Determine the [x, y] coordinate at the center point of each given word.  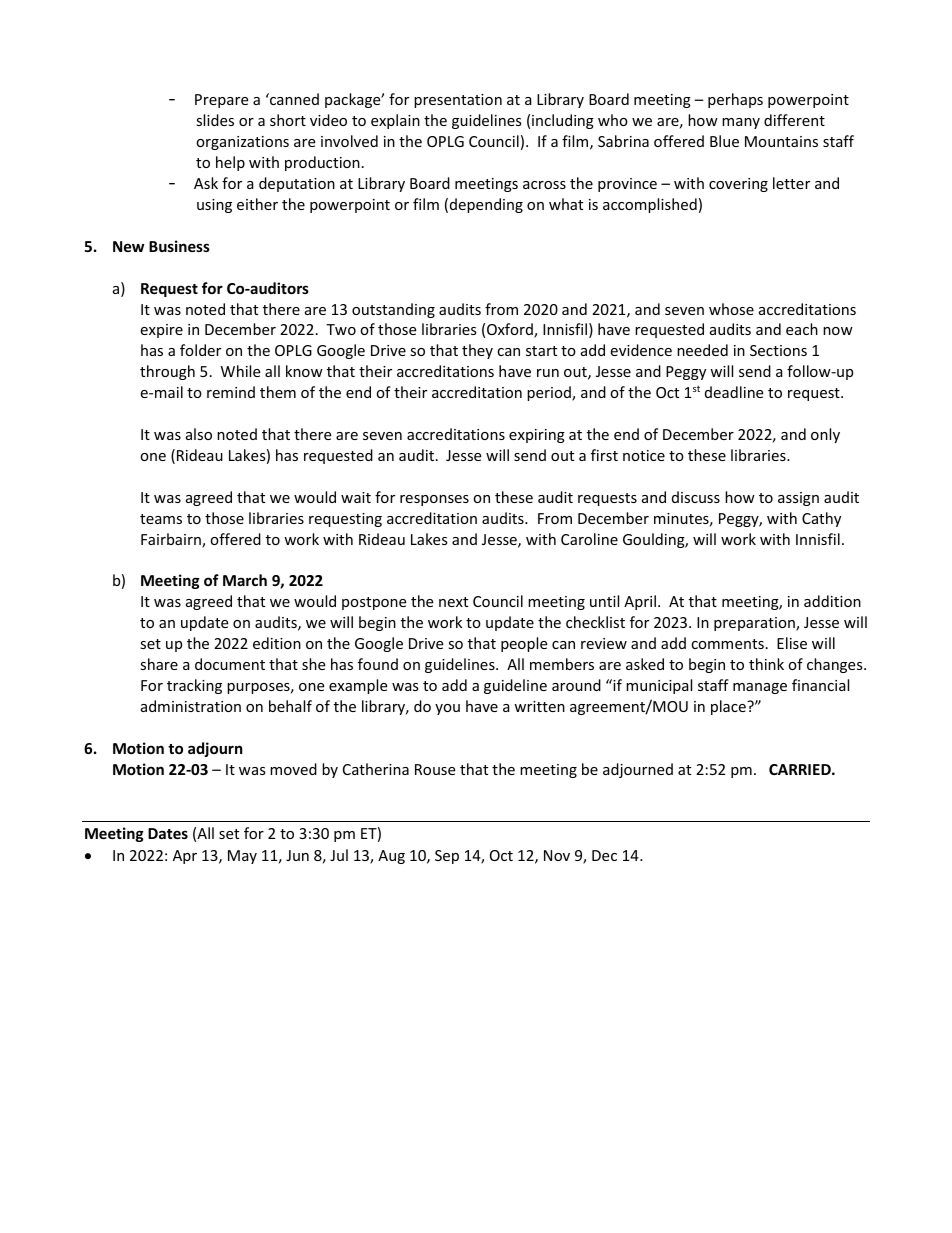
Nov [557, 855]
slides [215, 120]
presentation [458, 101]
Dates [168, 833]
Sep [447, 857]
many [741, 123]
